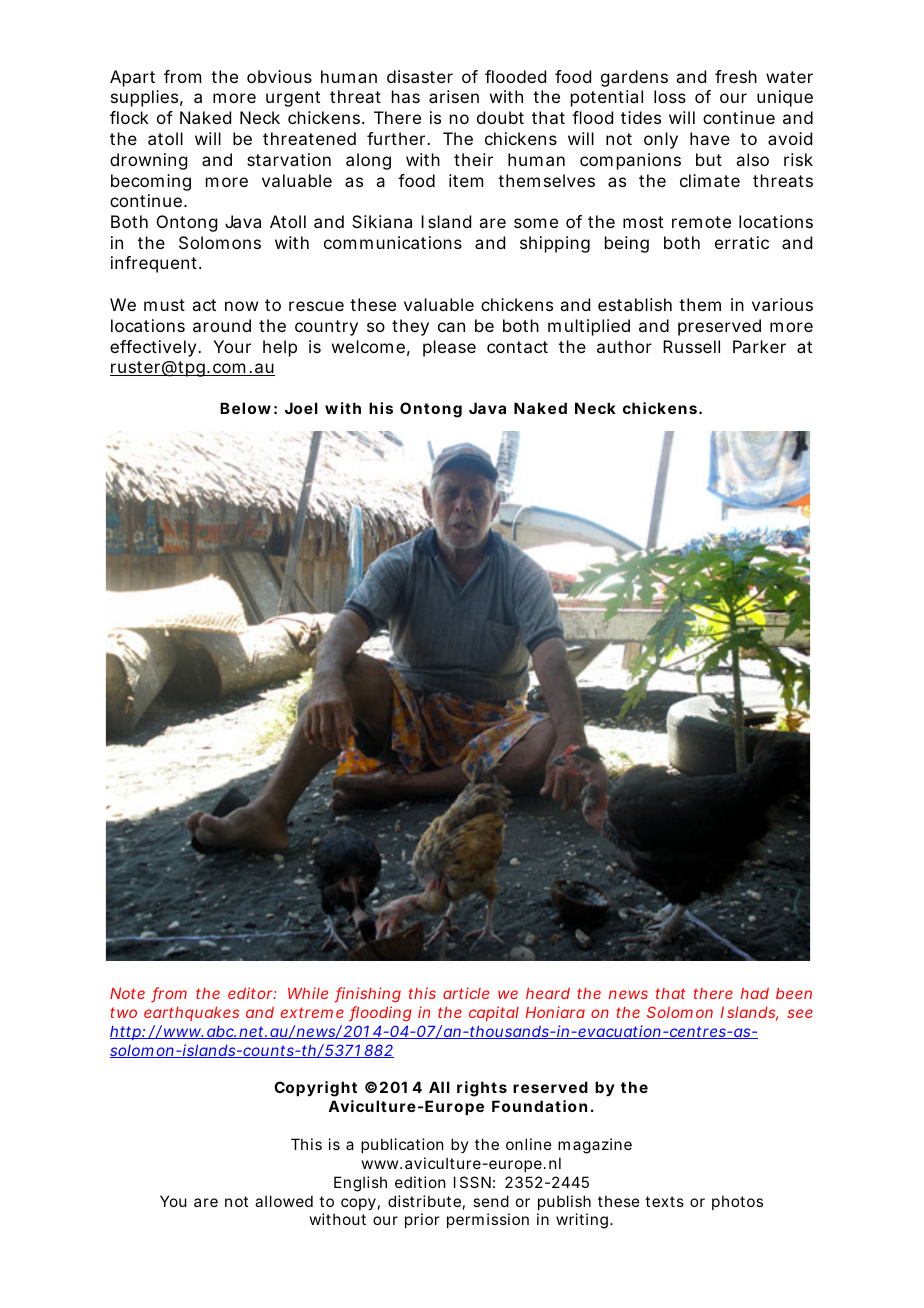 The image size is (924, 1308). What do you see at coordinates (691, 346) in the screenshot?
I see `Russell` at bounding box center [691, 346].
